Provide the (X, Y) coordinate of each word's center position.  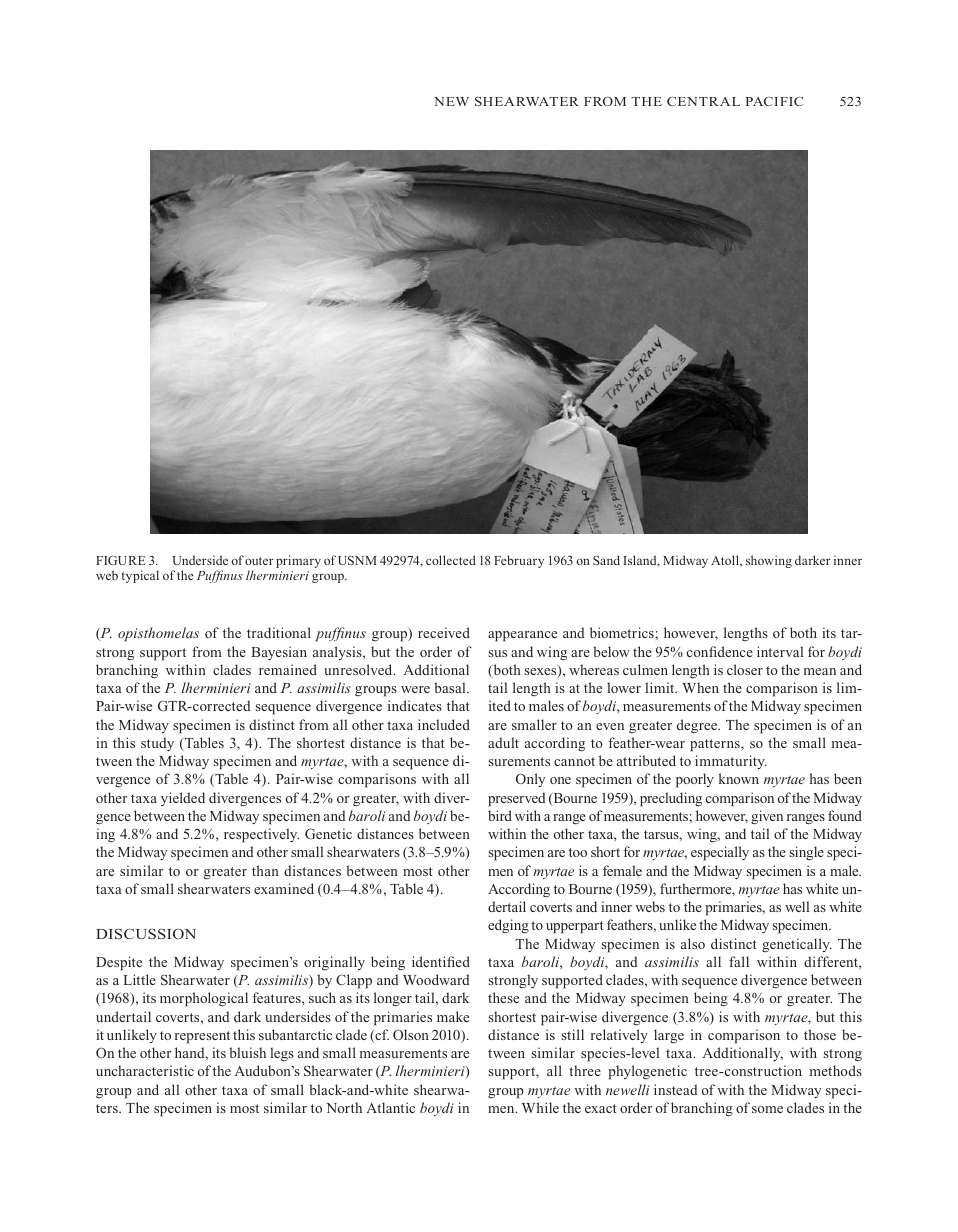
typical (140, 576)
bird (500, 815)
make (453, 1016)
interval (780, 651)
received (444, 632)
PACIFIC (774, 101)
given (767, 817)
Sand (606, 560)
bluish (247, 1052)
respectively (261, 835)
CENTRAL (703, 101)
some (767, 1109)
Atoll (726, 561)
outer (259, 561)
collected (451, 560)
